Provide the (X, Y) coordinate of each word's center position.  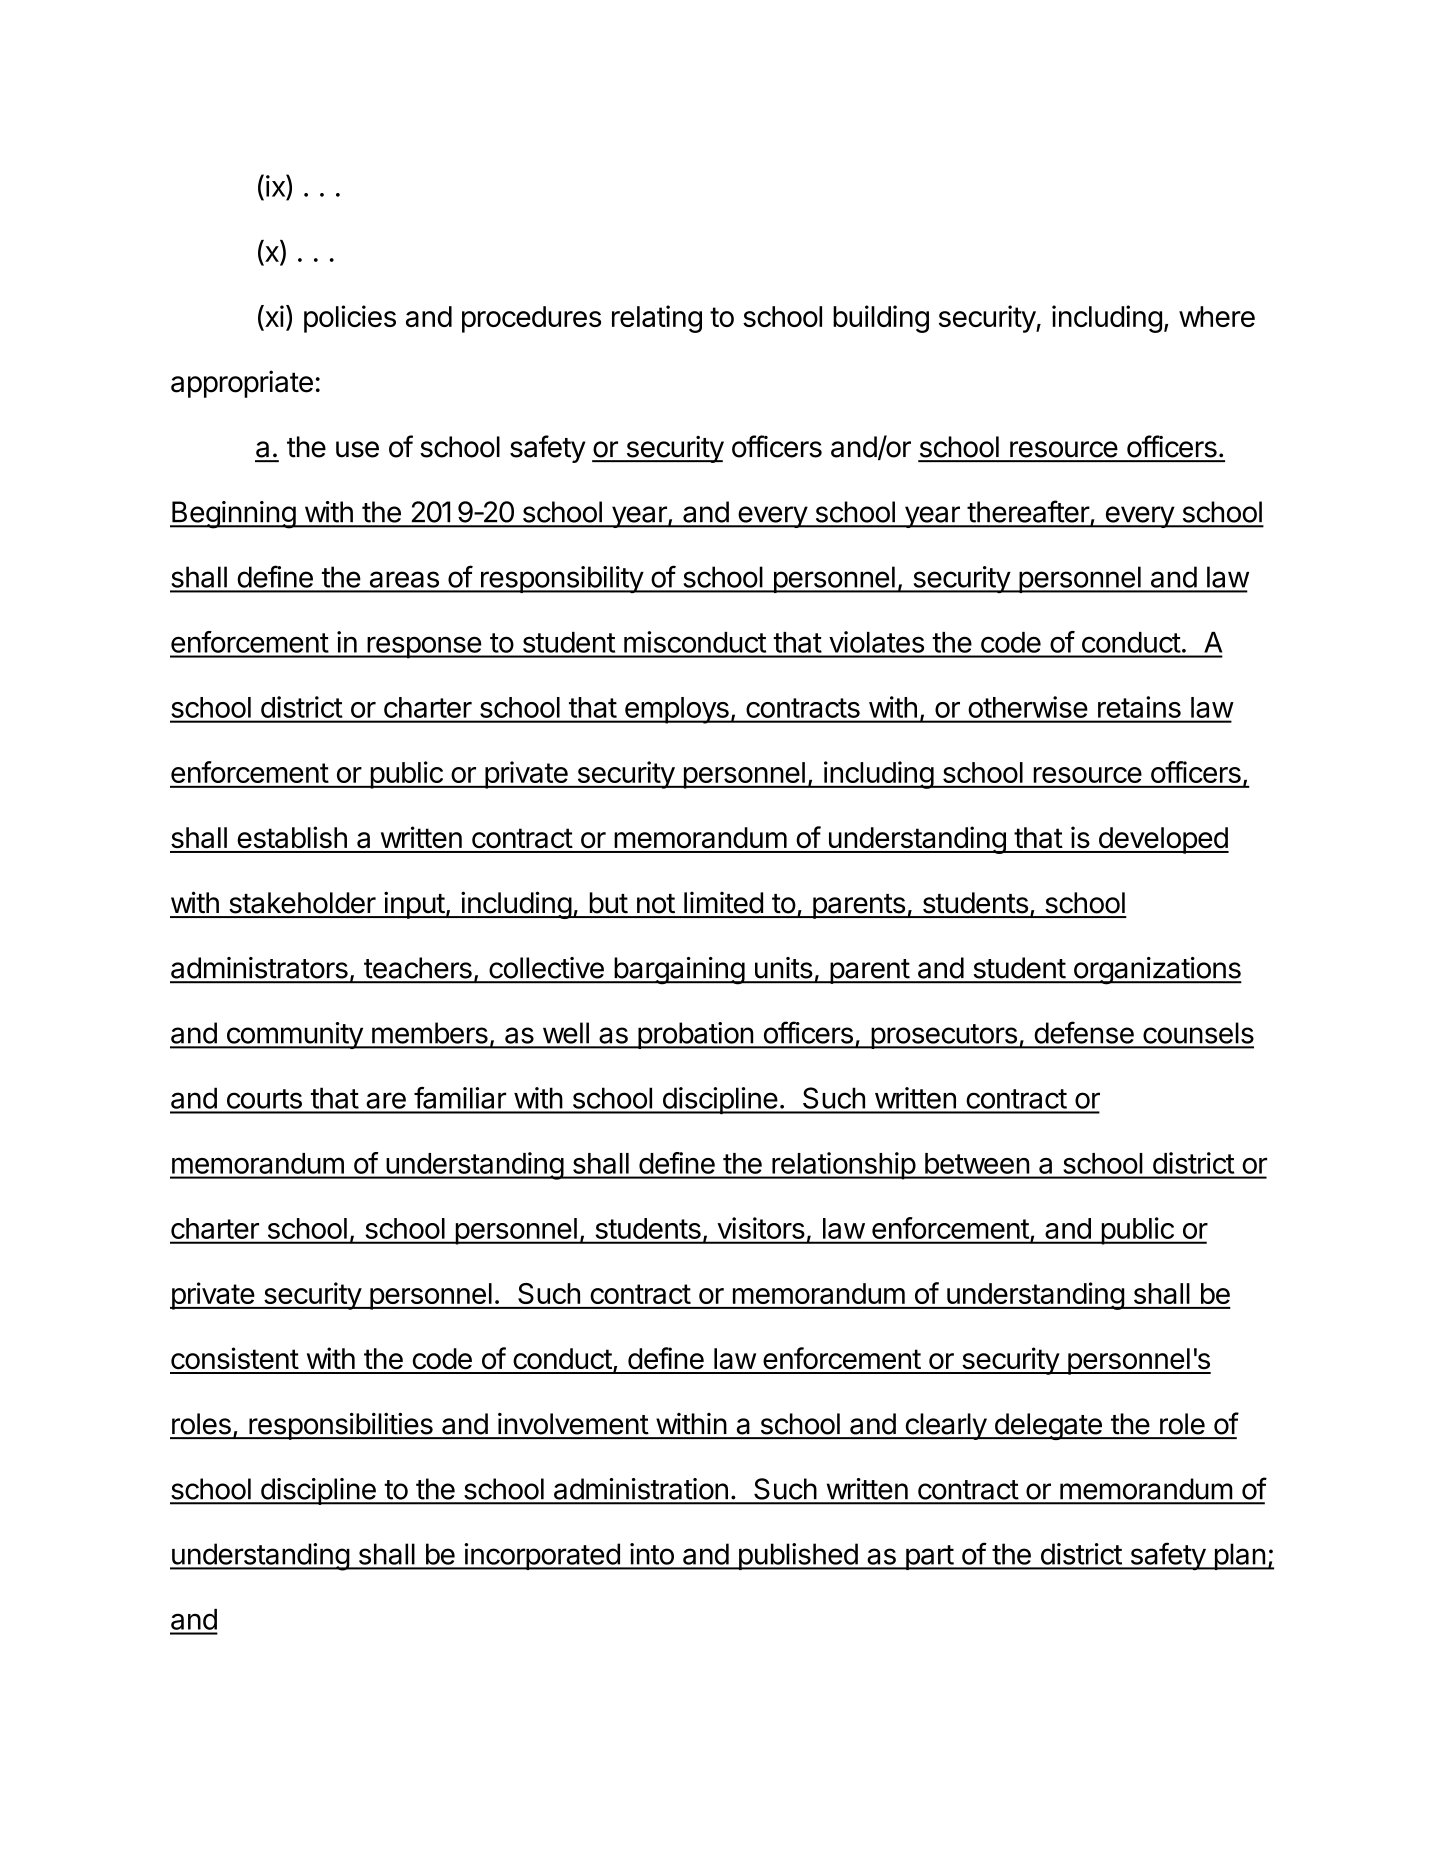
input (414, 905)
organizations (1156, 971)
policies (350, 319)
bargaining (679, 971)
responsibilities (341, 1426)
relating (657, 319)
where (1217, 316)
